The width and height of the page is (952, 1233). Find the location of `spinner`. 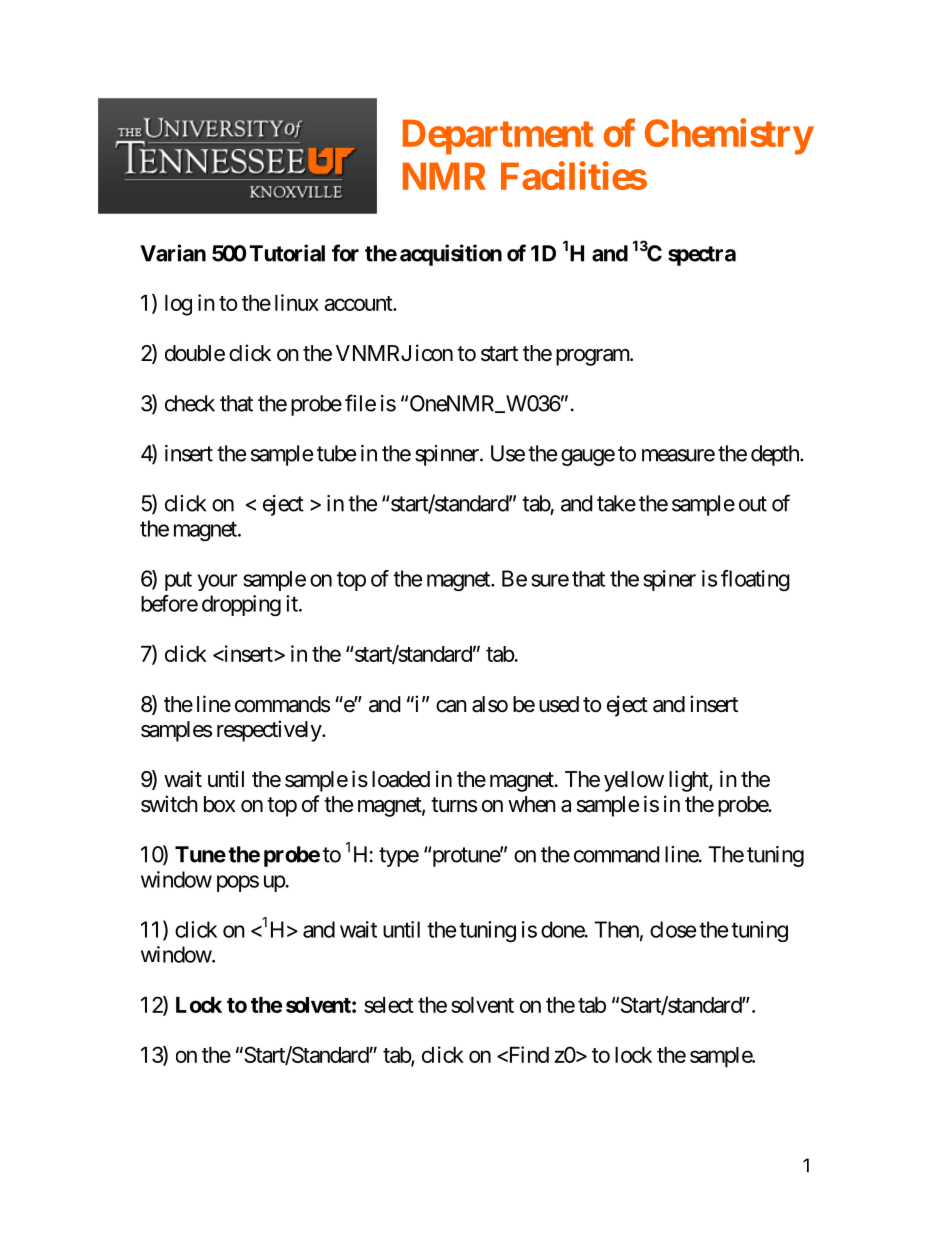

spinner is located at coordinates (448, 455).
